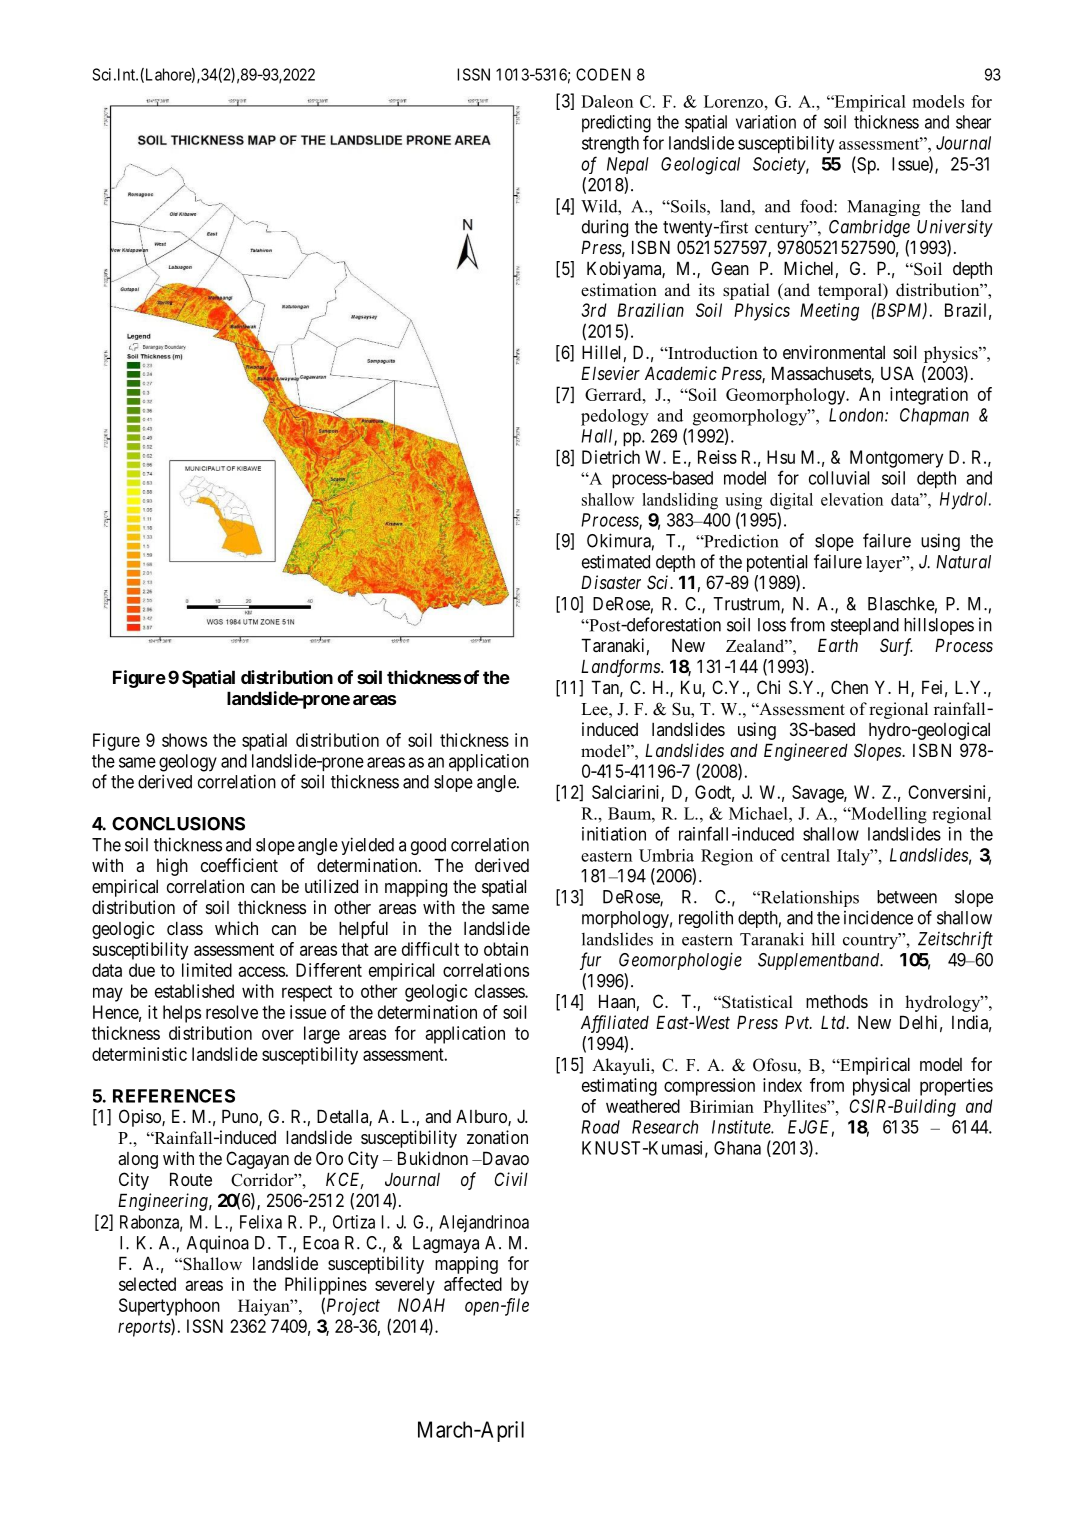 The image size is (1084, 1533). Describe the element at coordinates (184, 740) in the screenshot. I see `shows` at that location.
